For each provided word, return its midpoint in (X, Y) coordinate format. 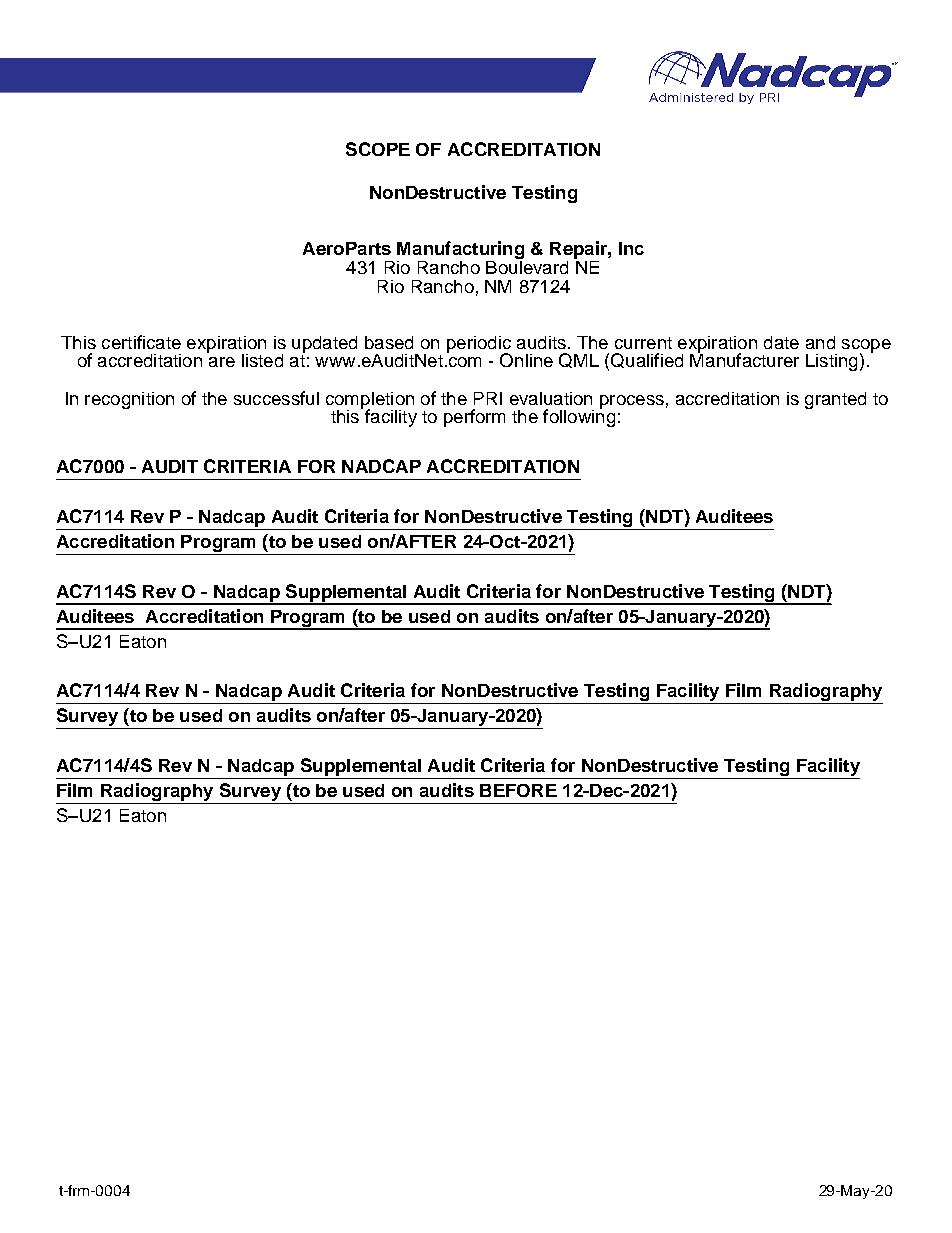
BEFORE (518, 790)
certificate (141, 342)
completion (370, 401)
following (579, 417)
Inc (631, 248)
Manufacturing (460, 251)
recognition (129, 400)
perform (474, 418)
